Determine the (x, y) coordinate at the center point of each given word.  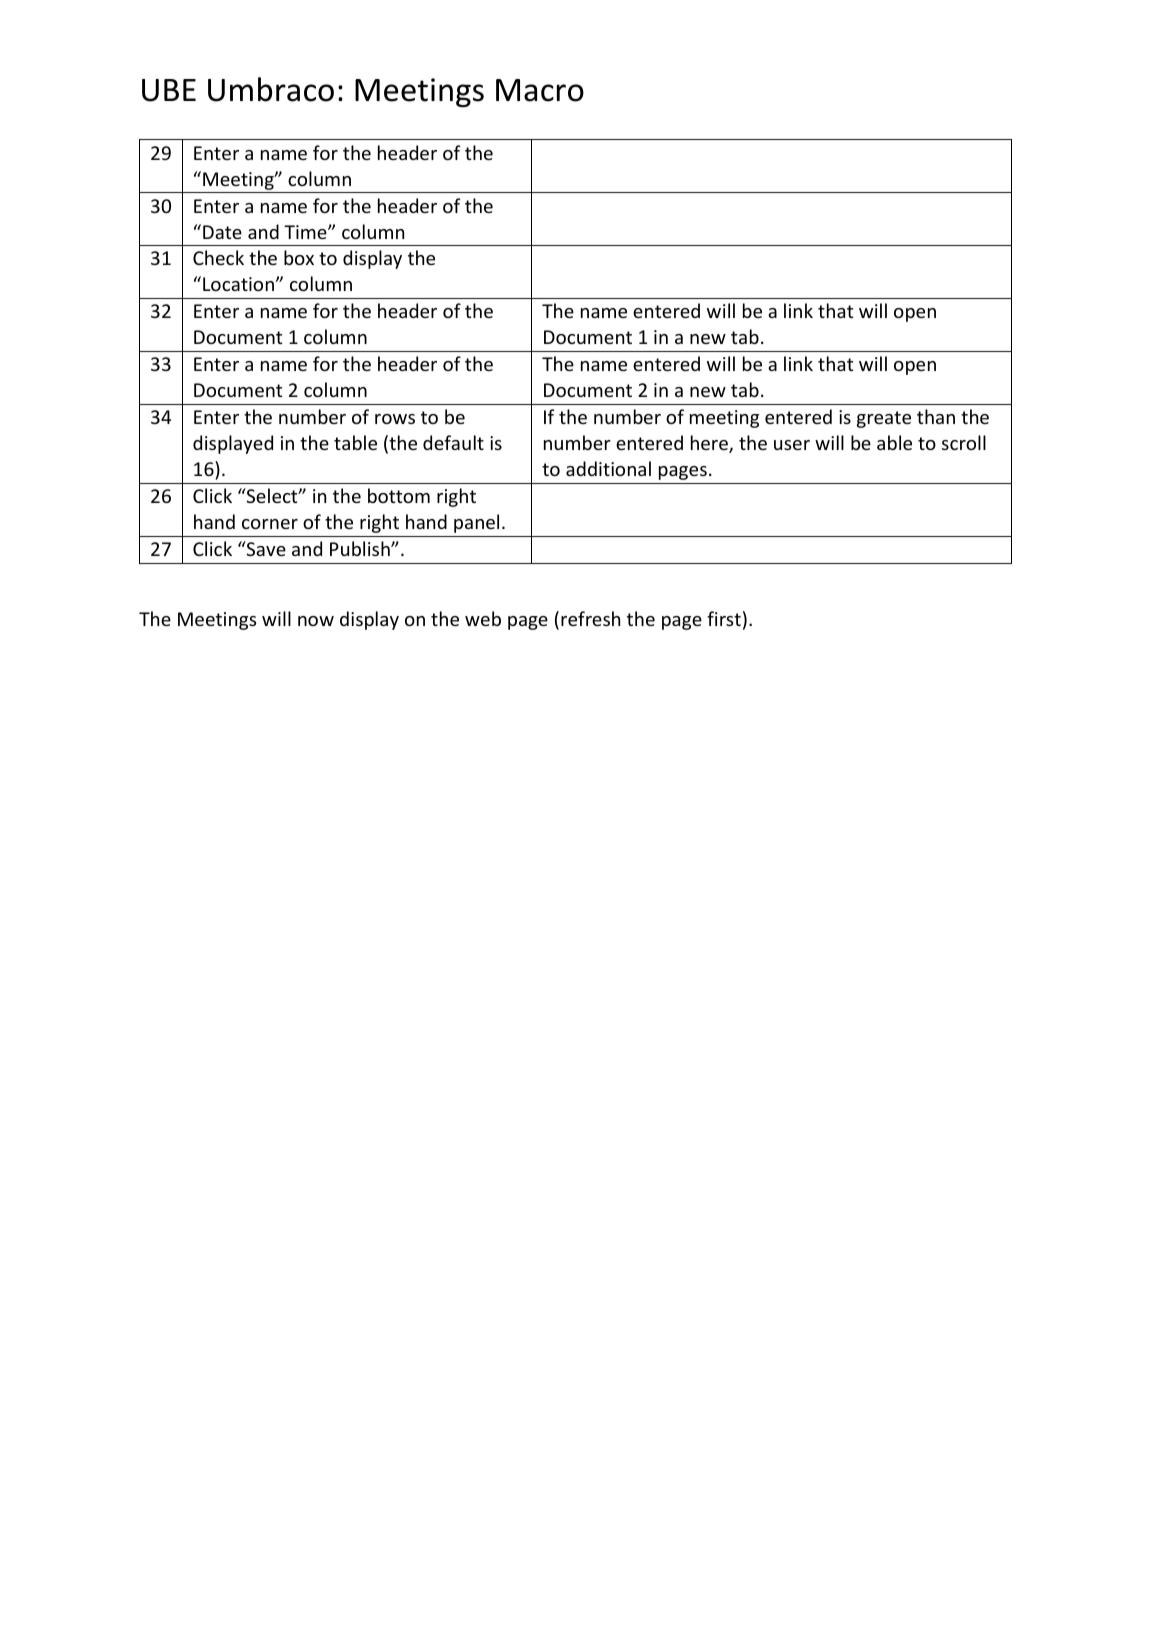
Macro (540, 90)
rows (395, 419)
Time (306, 232)
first (724, 618)
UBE (169, 90)
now (316, 621)
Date (222, 232)
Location (238, 284)
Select (272, 495)
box (299, 257)
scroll (964, 442)
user (792, 445)
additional (608, 468)
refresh (590, 618)
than (936, 416)
